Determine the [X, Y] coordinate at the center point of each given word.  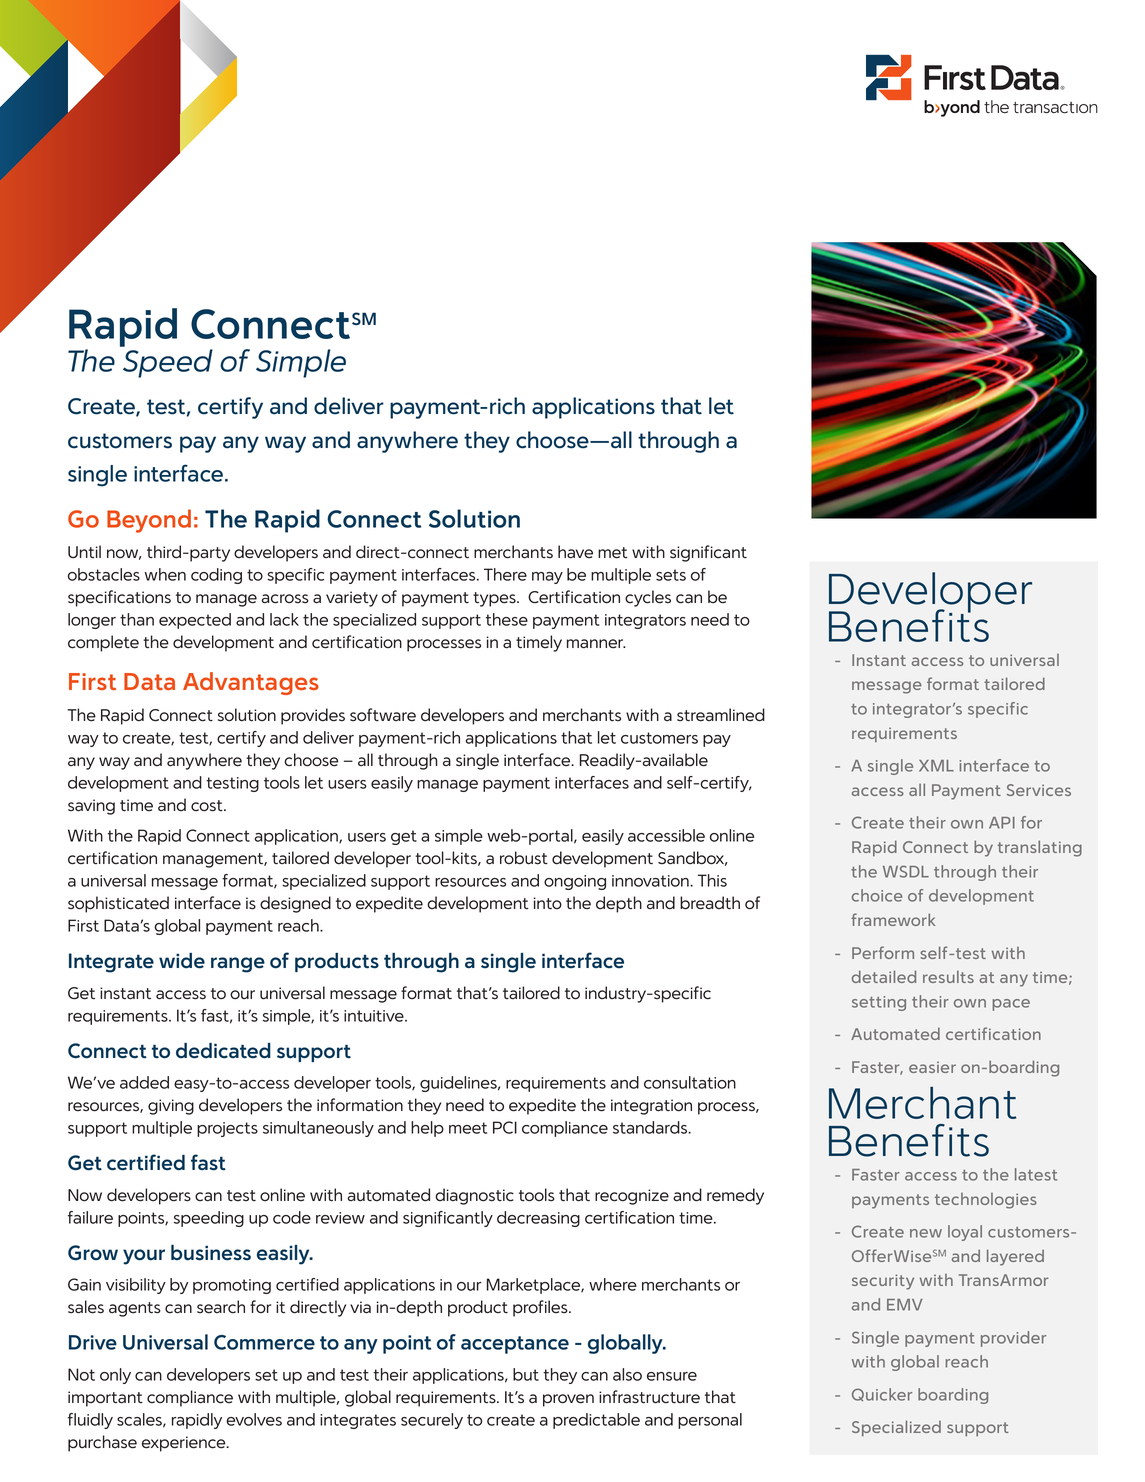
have [575, 552]
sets [671, 575]
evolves [254, 1419]
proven [568, 1400]
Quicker [882, 1395]
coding [216, 576]
